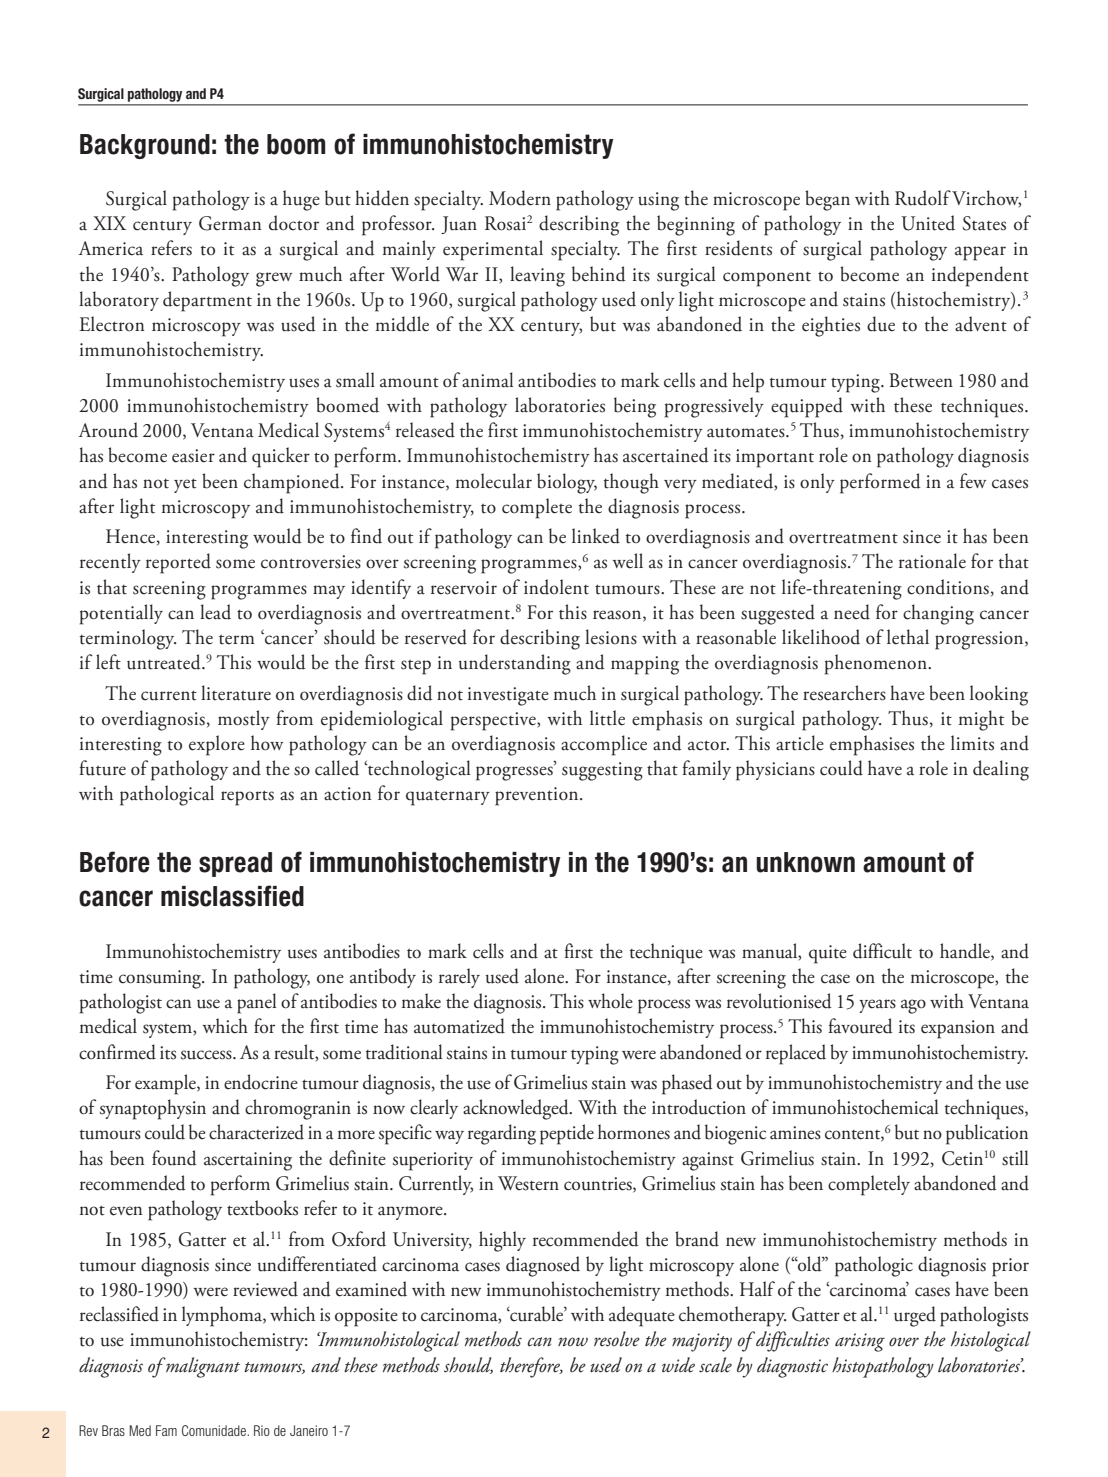 The image size is (1108, 1477). I want to click on progresses, so click(515, 772).
